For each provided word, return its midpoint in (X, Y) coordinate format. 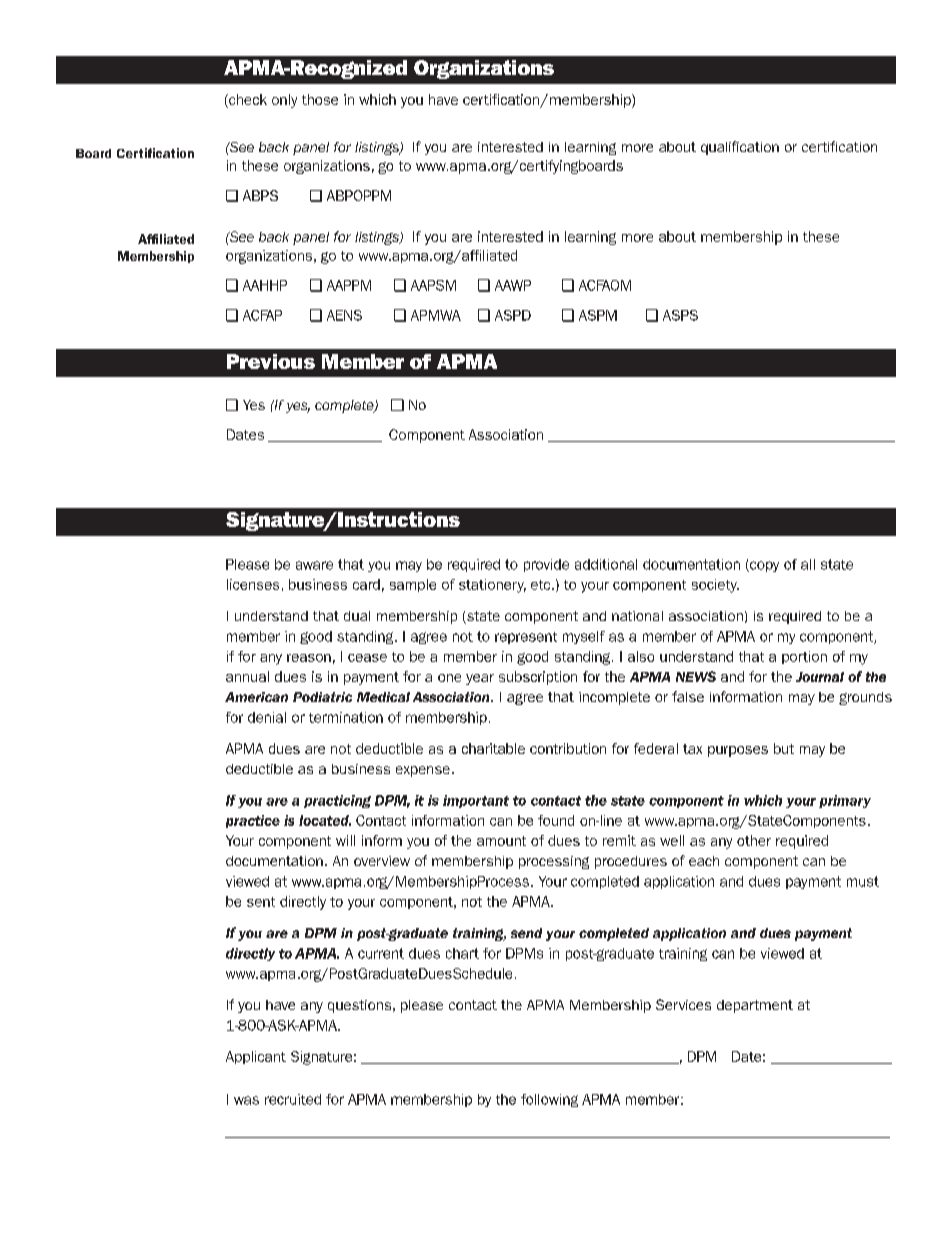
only (284, 101)
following (549, 1100)
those (320, 99)
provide (546, 565)
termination (346, 717)
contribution (568, 748)
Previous (271, 361)
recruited (293, 1099)
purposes (738, 751)
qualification (740, 148)
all (808, 564)
